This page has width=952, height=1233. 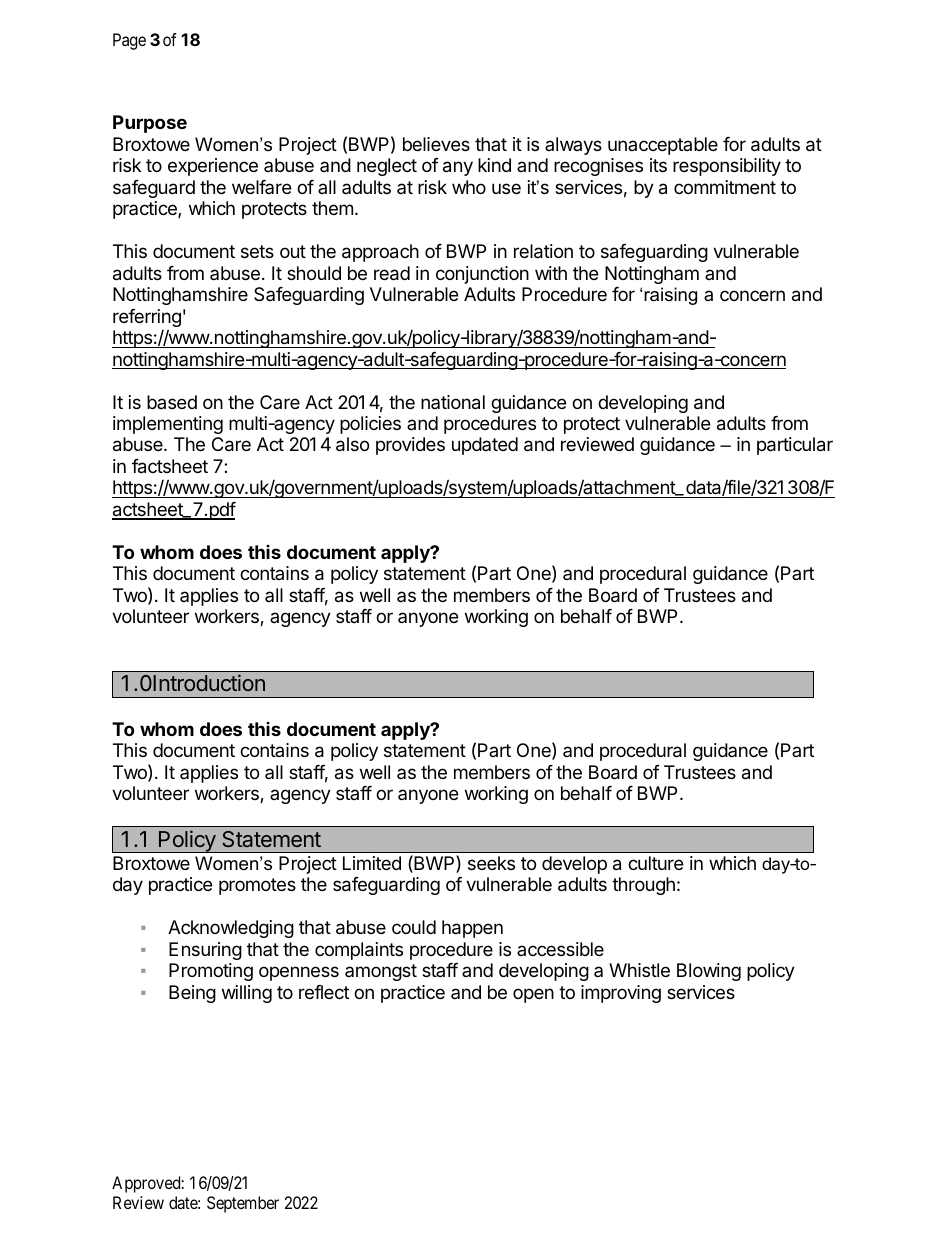 I want to click on Purpose, so click(x=150, y=124).
